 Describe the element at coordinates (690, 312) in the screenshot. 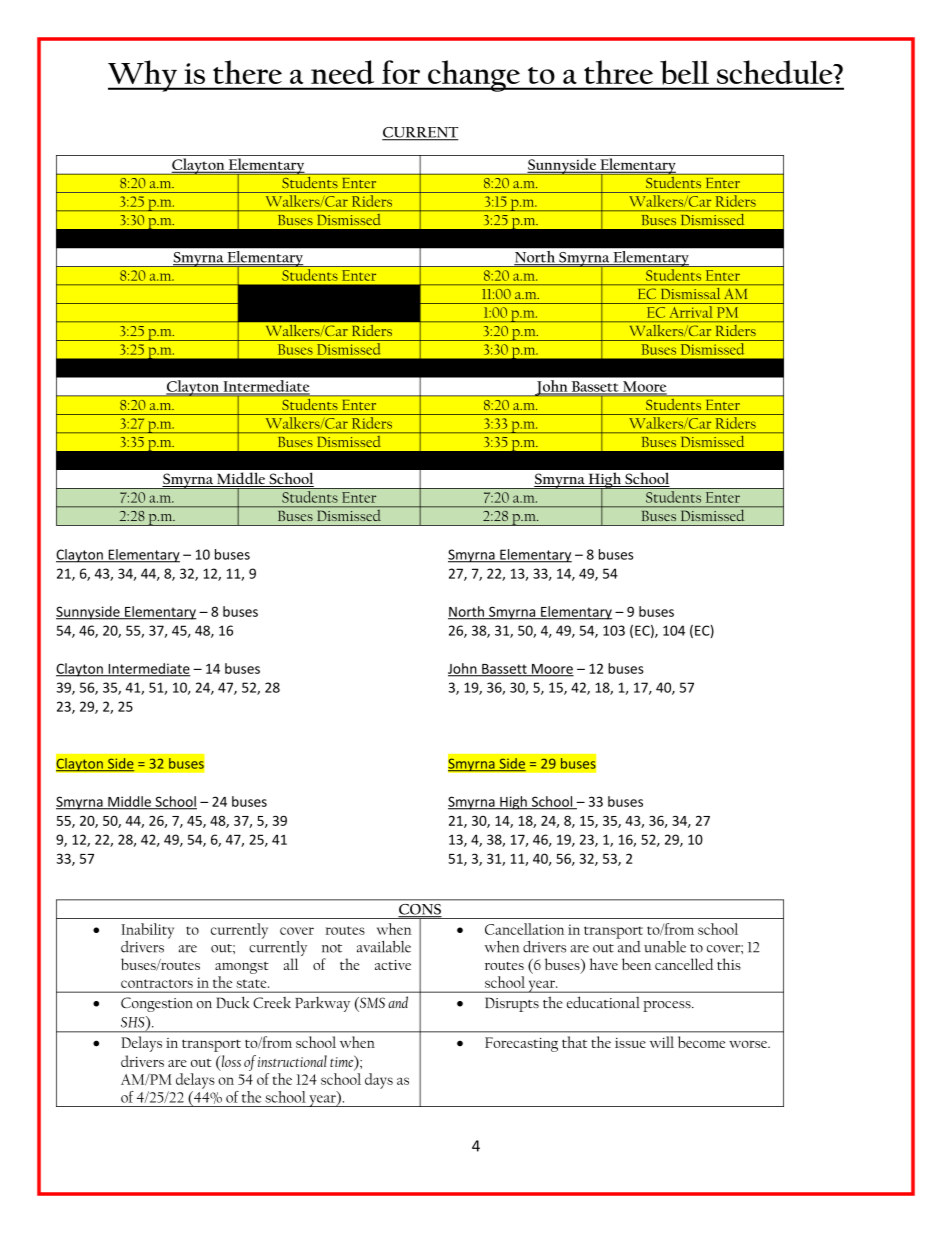

I see `Arrival` at that location.
